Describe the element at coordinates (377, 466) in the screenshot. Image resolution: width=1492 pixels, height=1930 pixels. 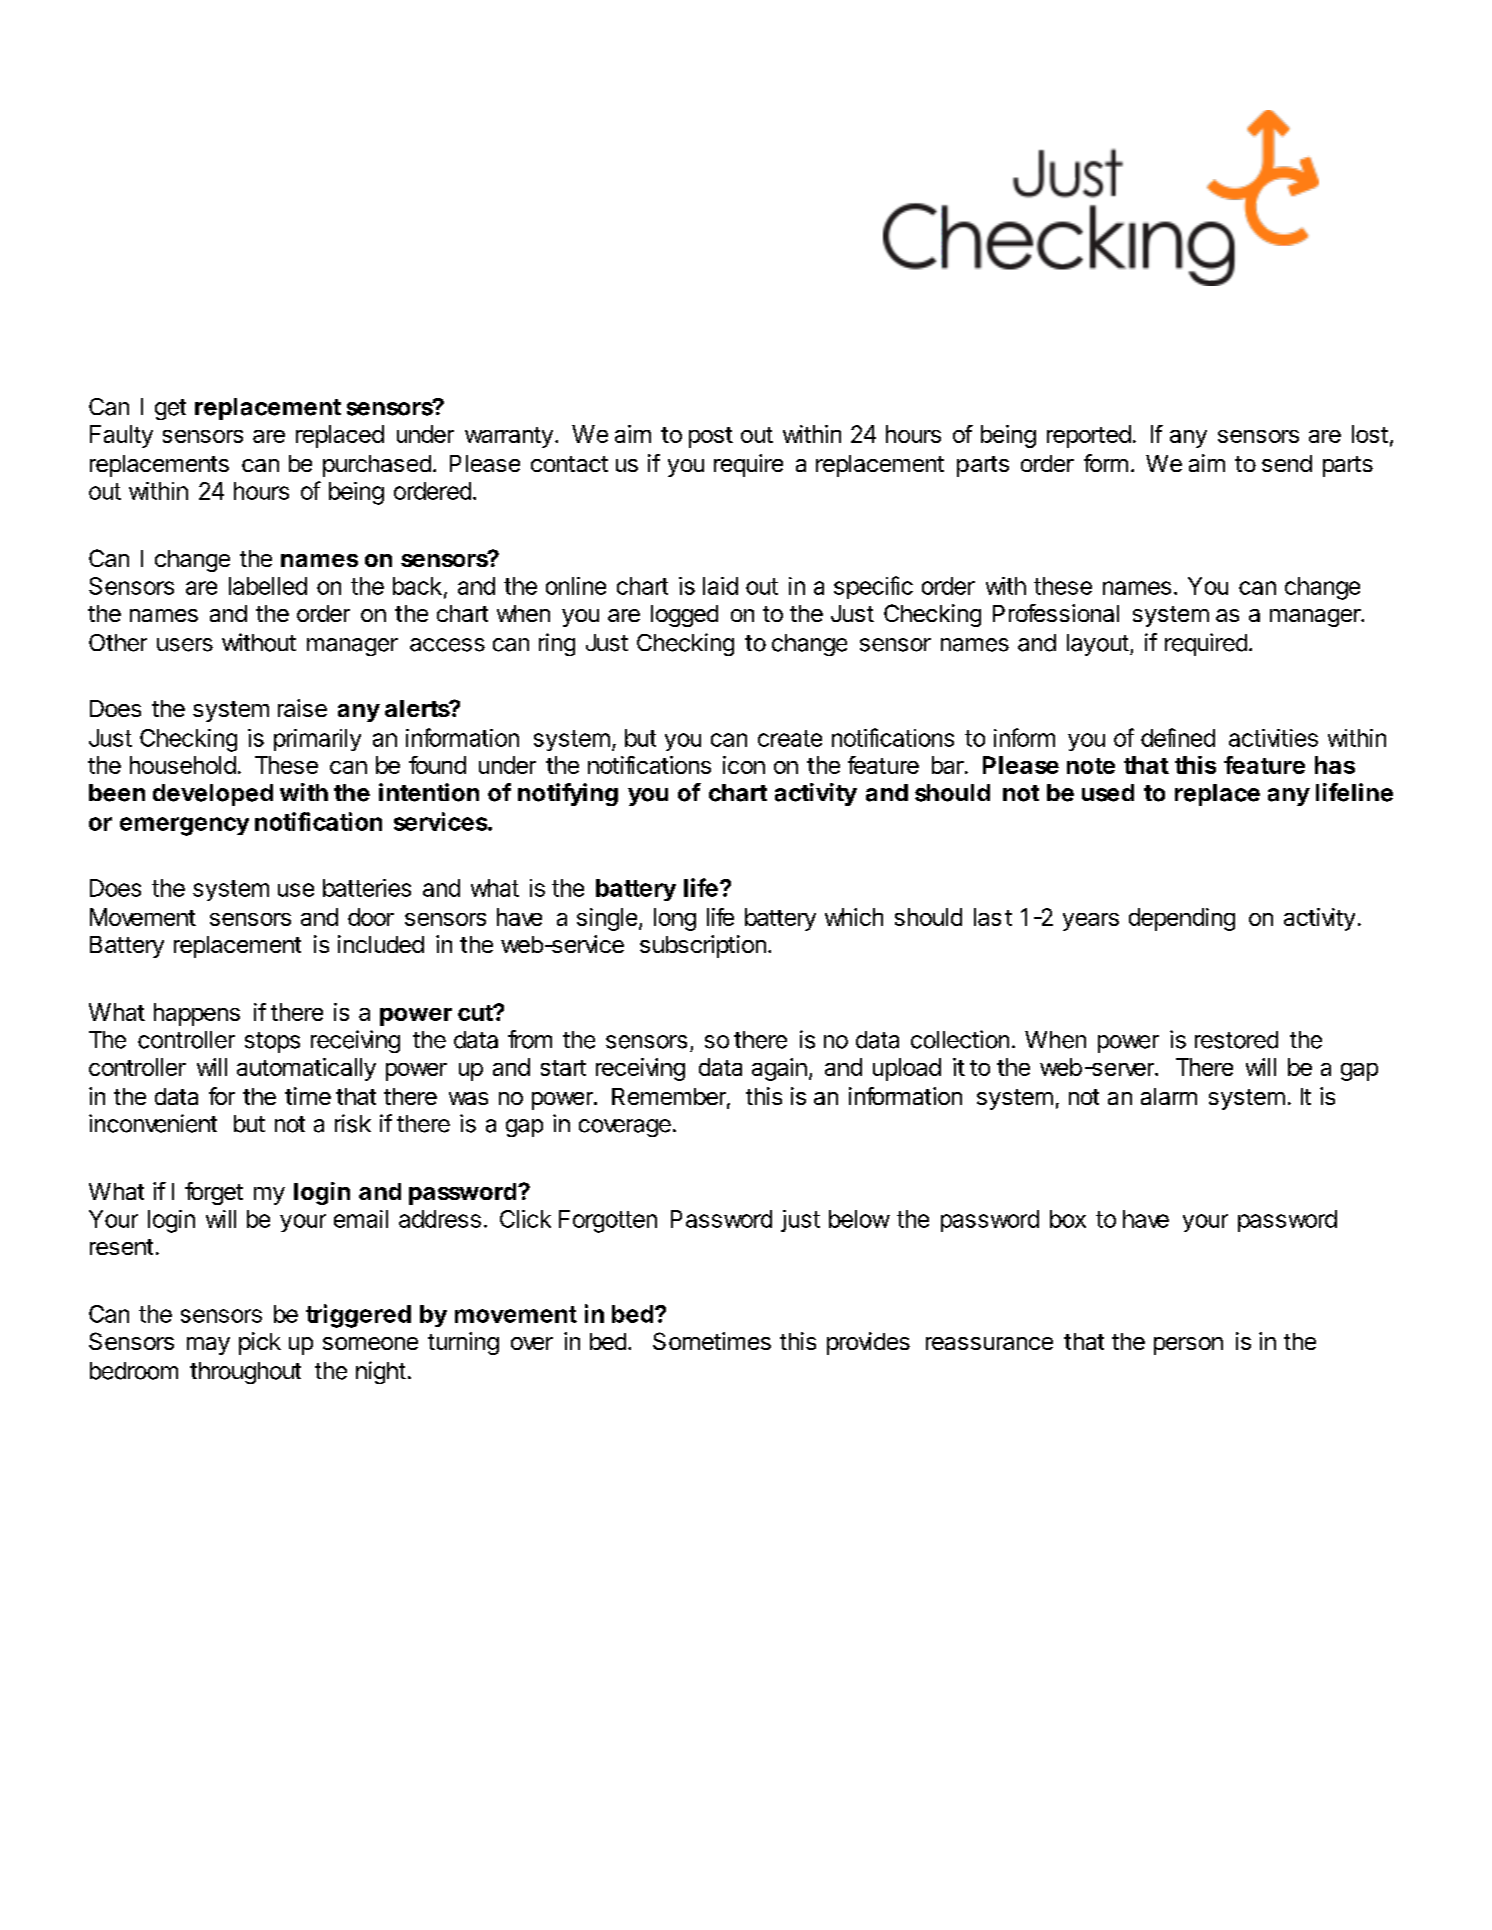
I see `purchased` at that location.
